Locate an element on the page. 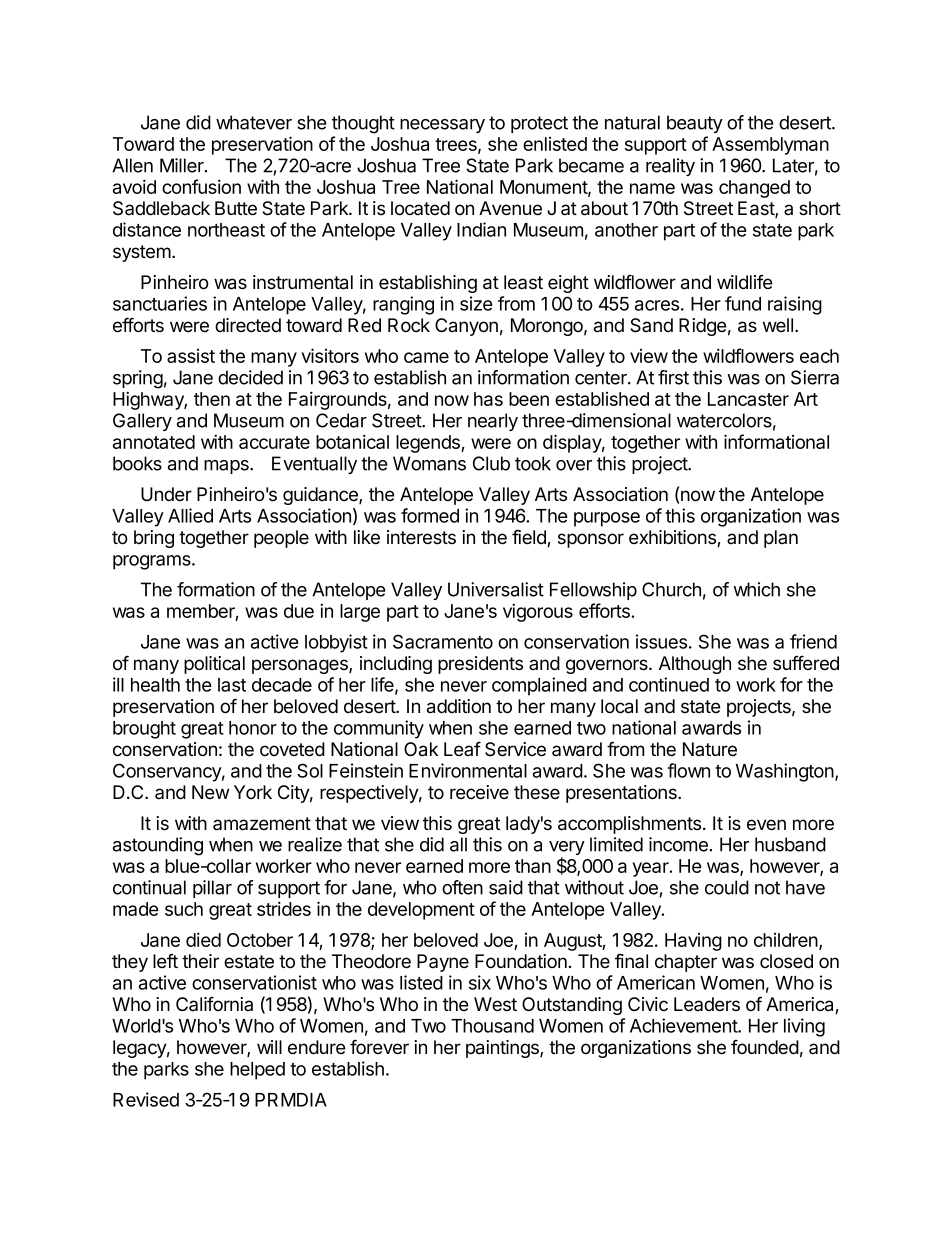  paintings is located at coordinates (503, 1049).
